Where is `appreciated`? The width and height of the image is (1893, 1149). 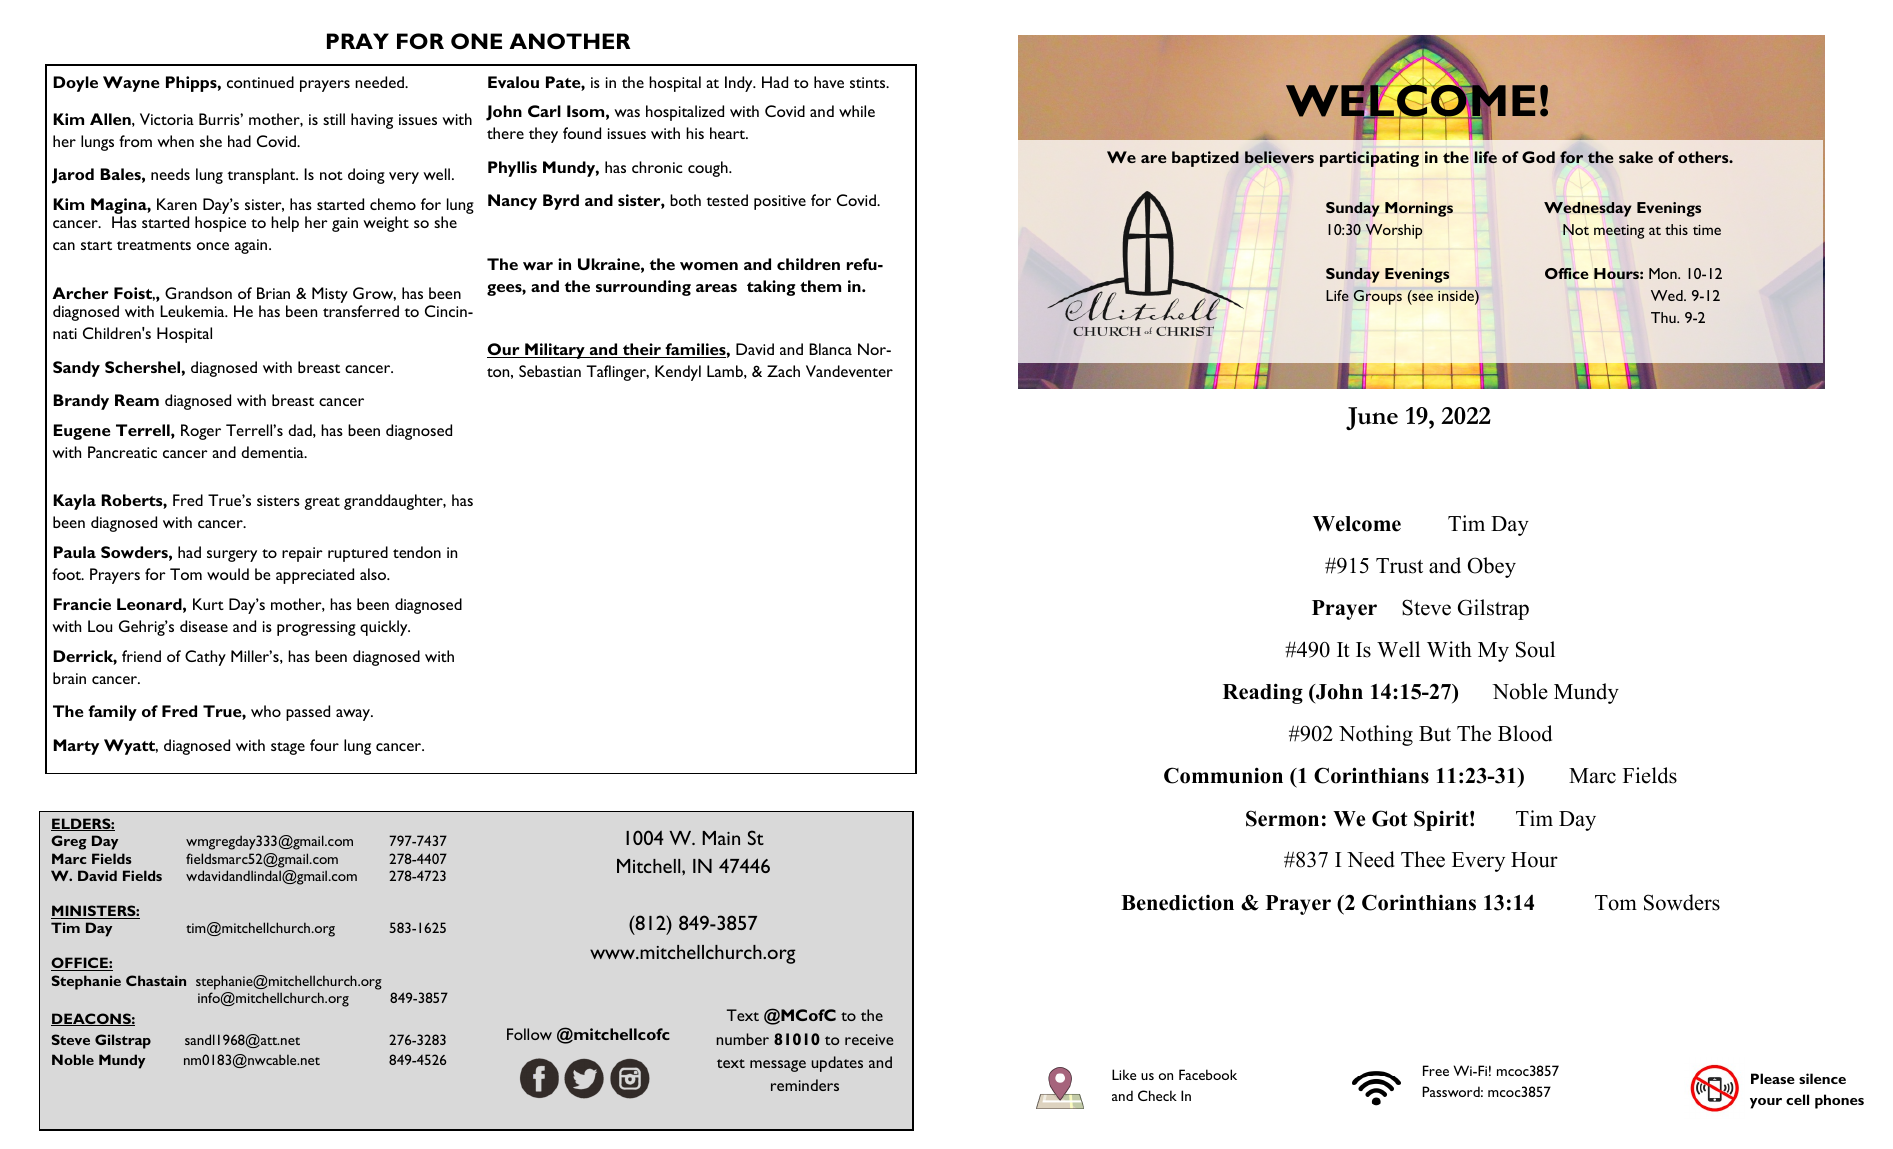
appreciated is located at coordinates (315, 576).
